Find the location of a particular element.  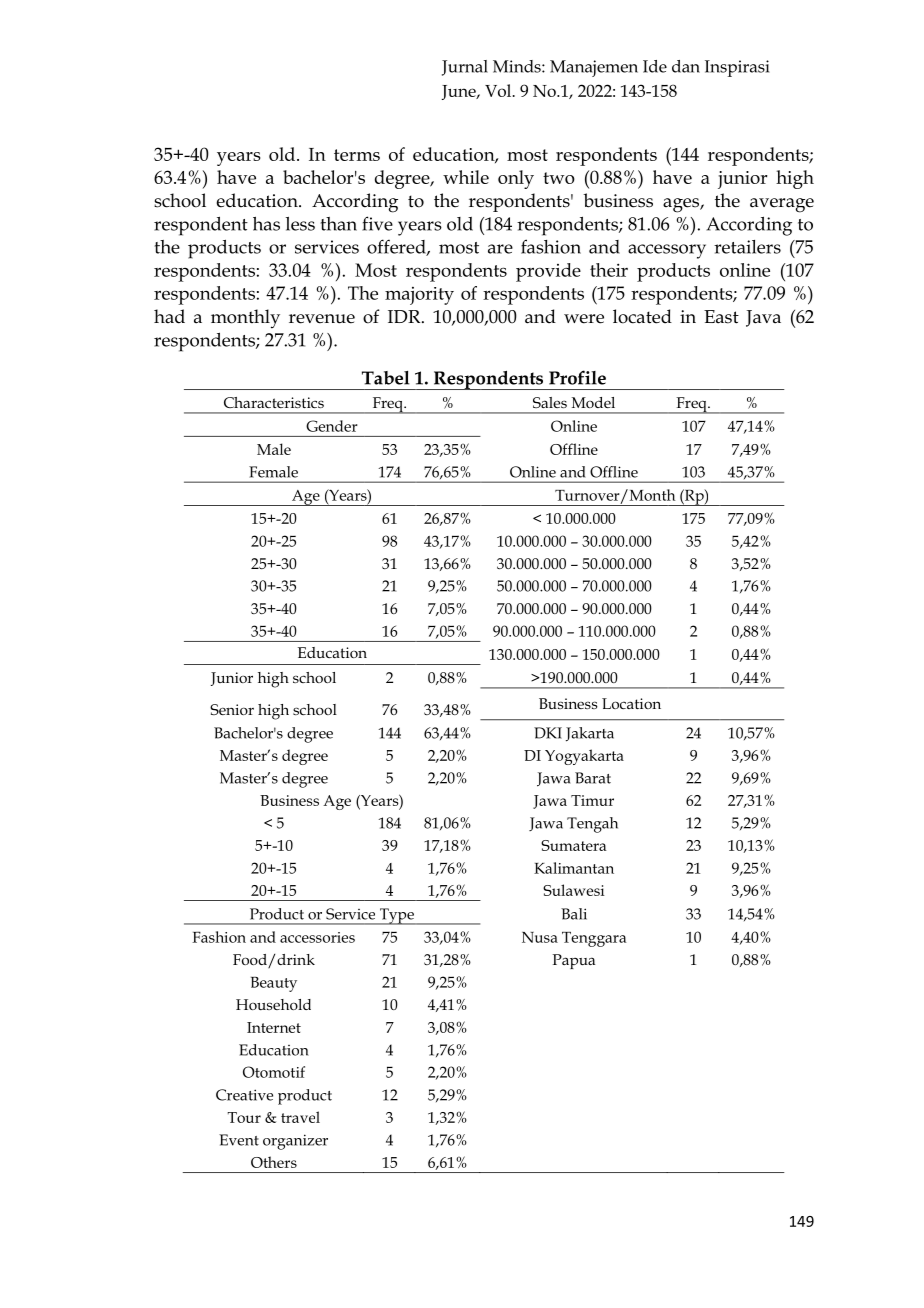

Jakarta is located at coordinates (590, 734).
